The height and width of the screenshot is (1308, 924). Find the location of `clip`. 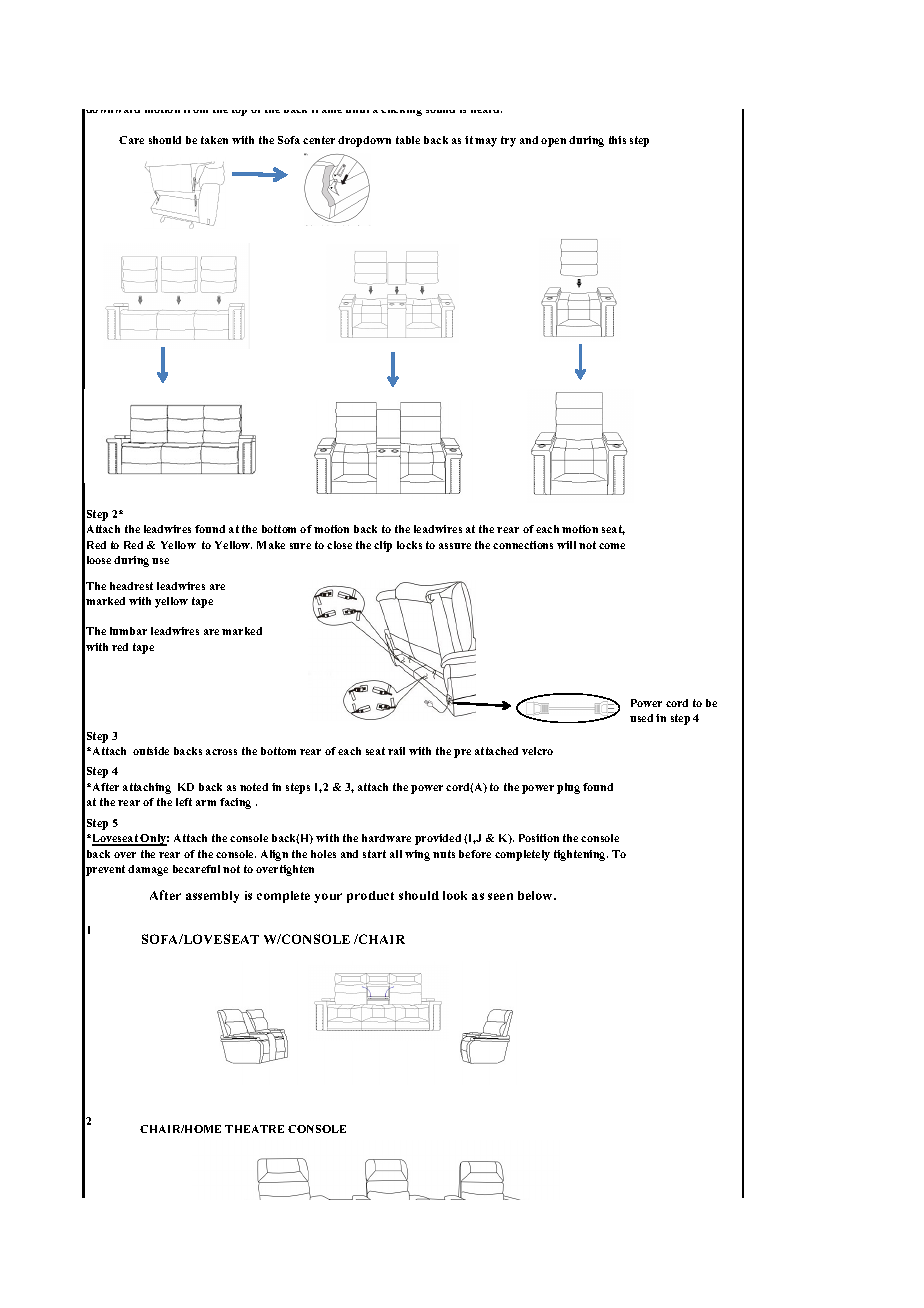

clip is located at coordinates (383, 546).
